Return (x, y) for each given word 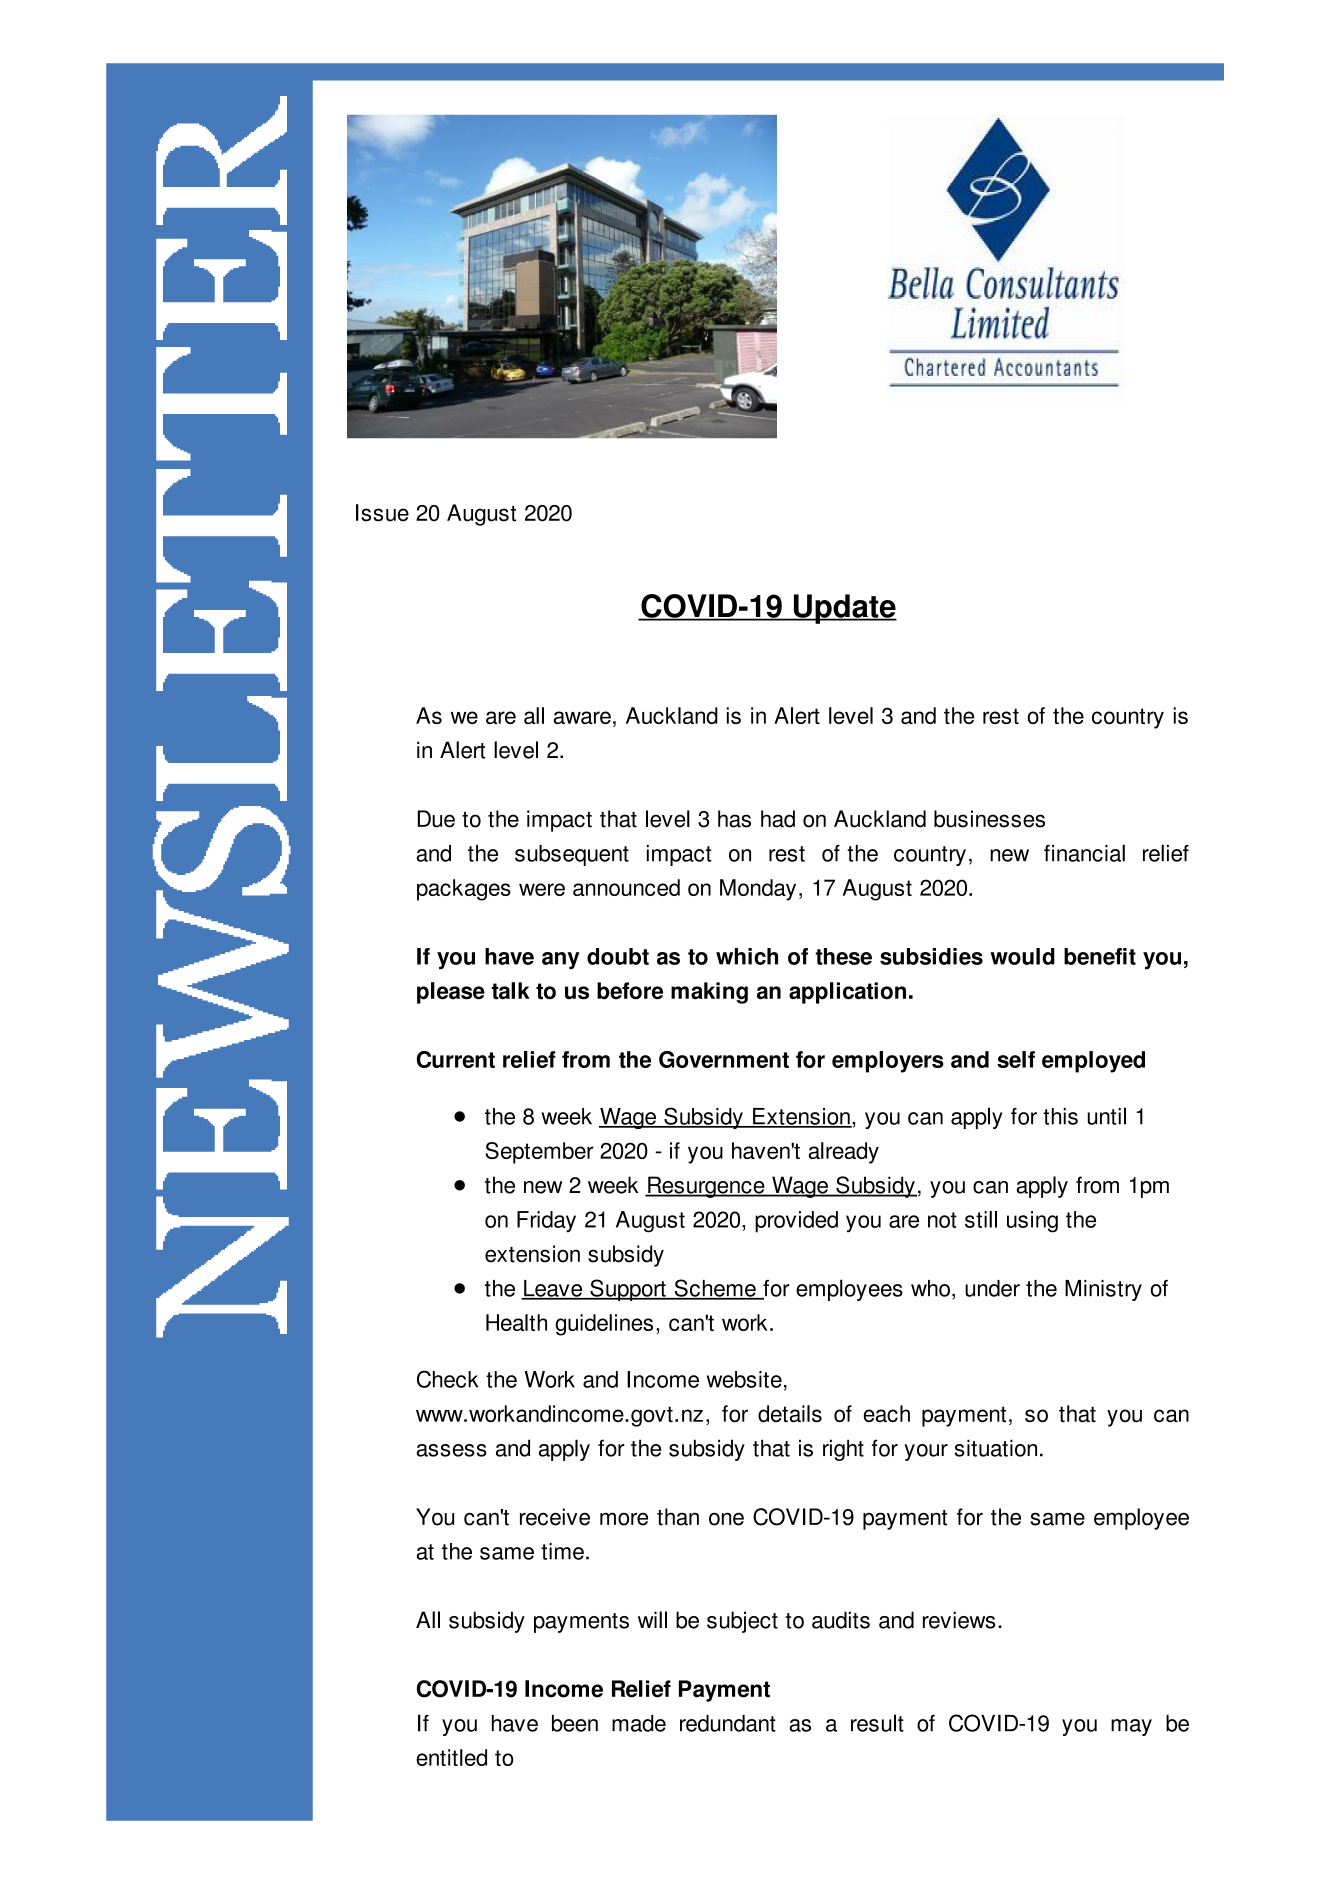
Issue (382, 513)
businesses (989, 819)
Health (516, 1322)
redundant (728, 1723)
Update (844, 609)
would (1022, 956)
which (747, 956)
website (744, 1379)
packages (464, 890)
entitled (451, 1757)
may (1131, 1727)
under (992, 1288)
